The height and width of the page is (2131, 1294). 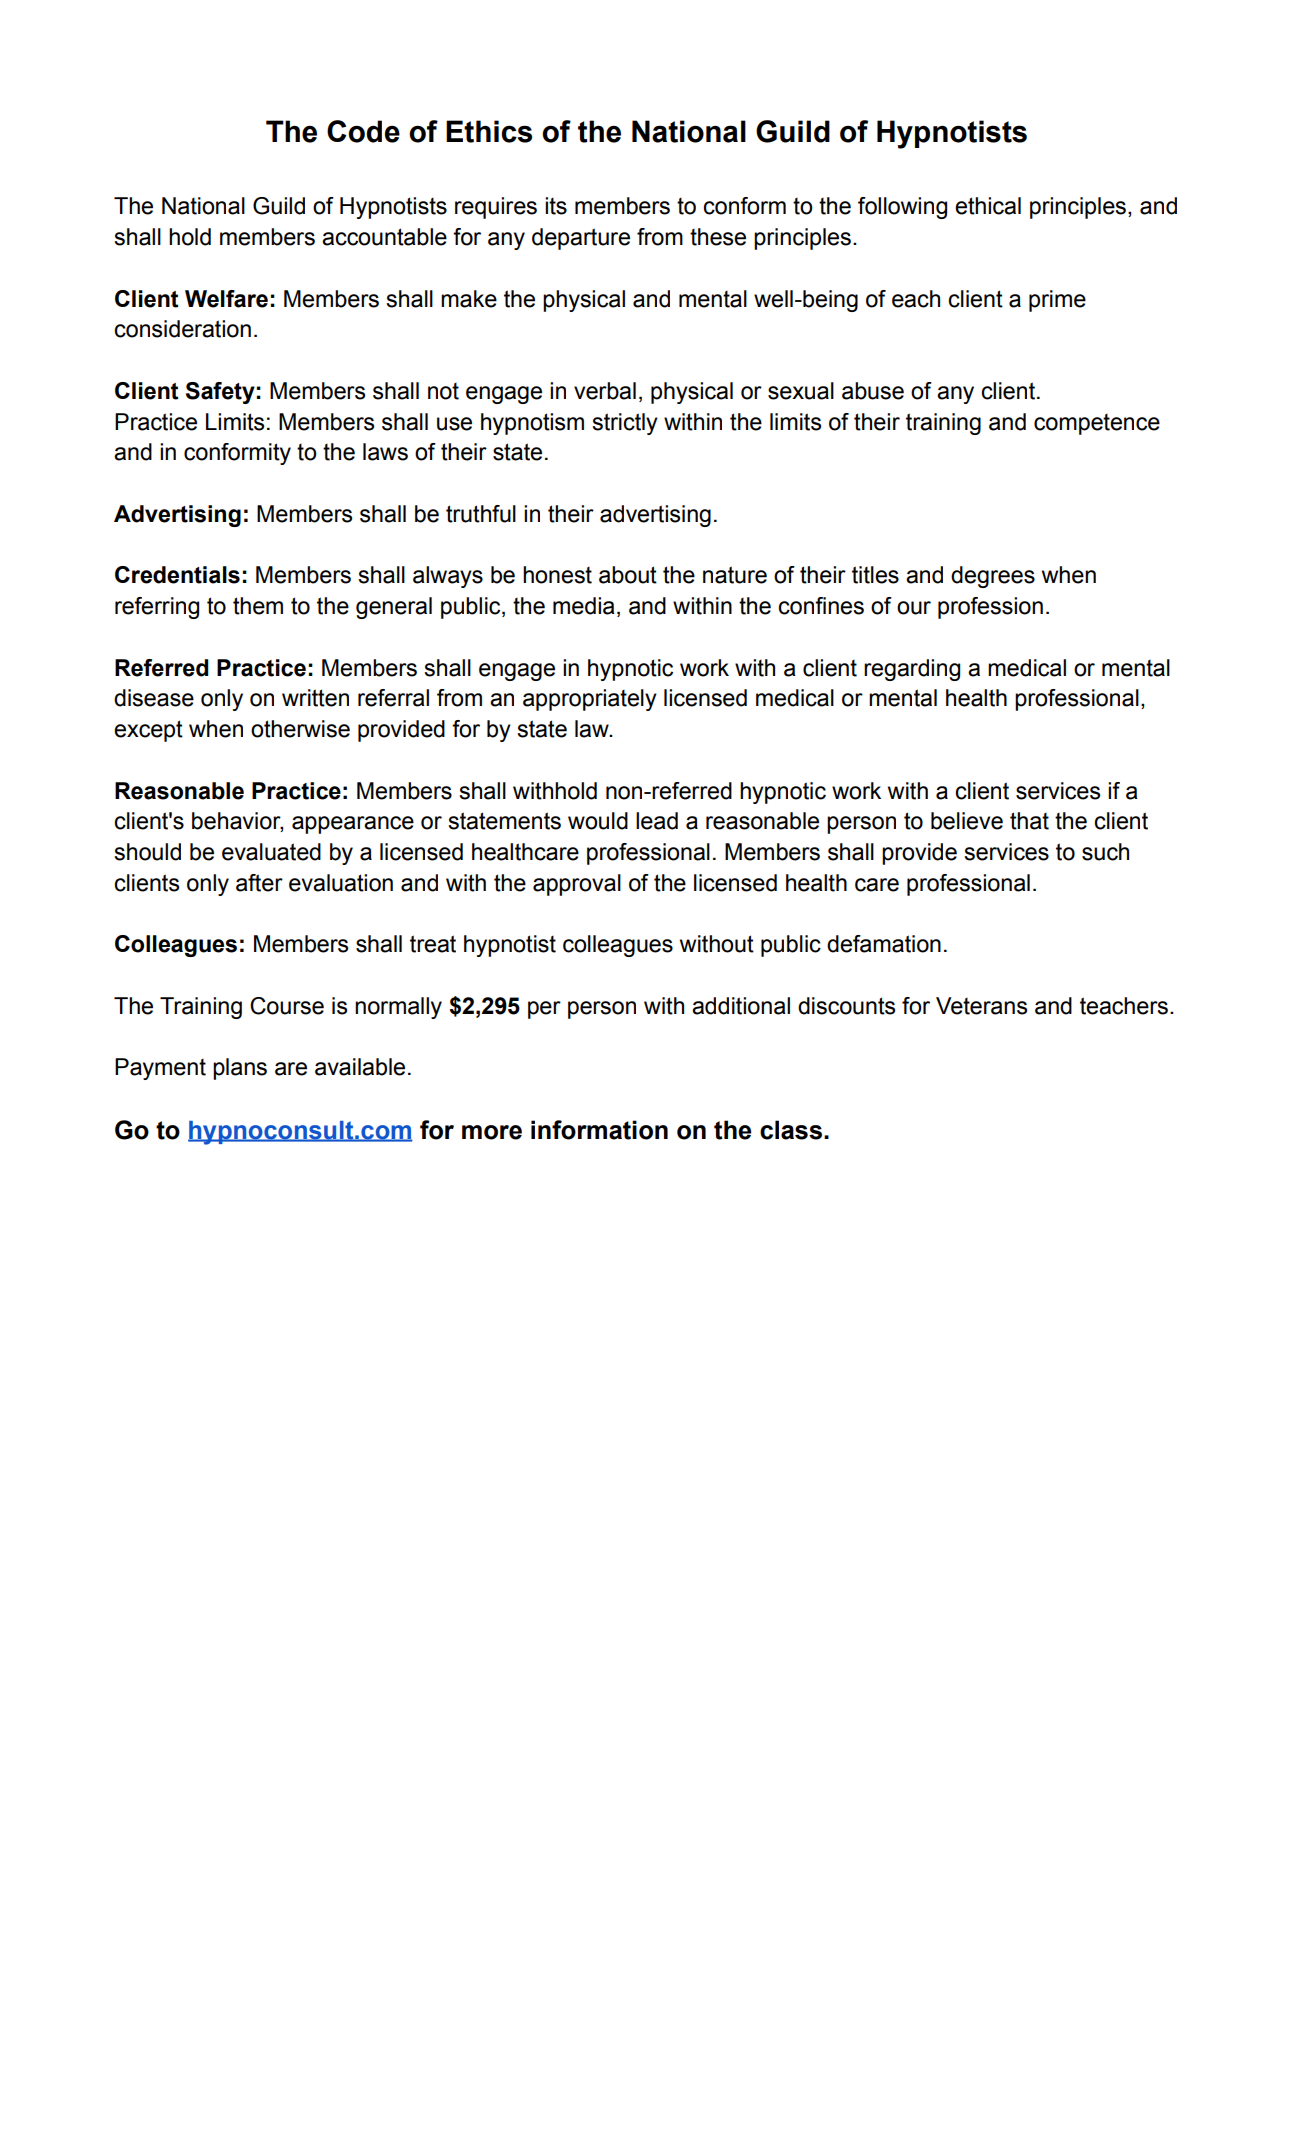 I want to click on them, so click(x=258, y=606).
